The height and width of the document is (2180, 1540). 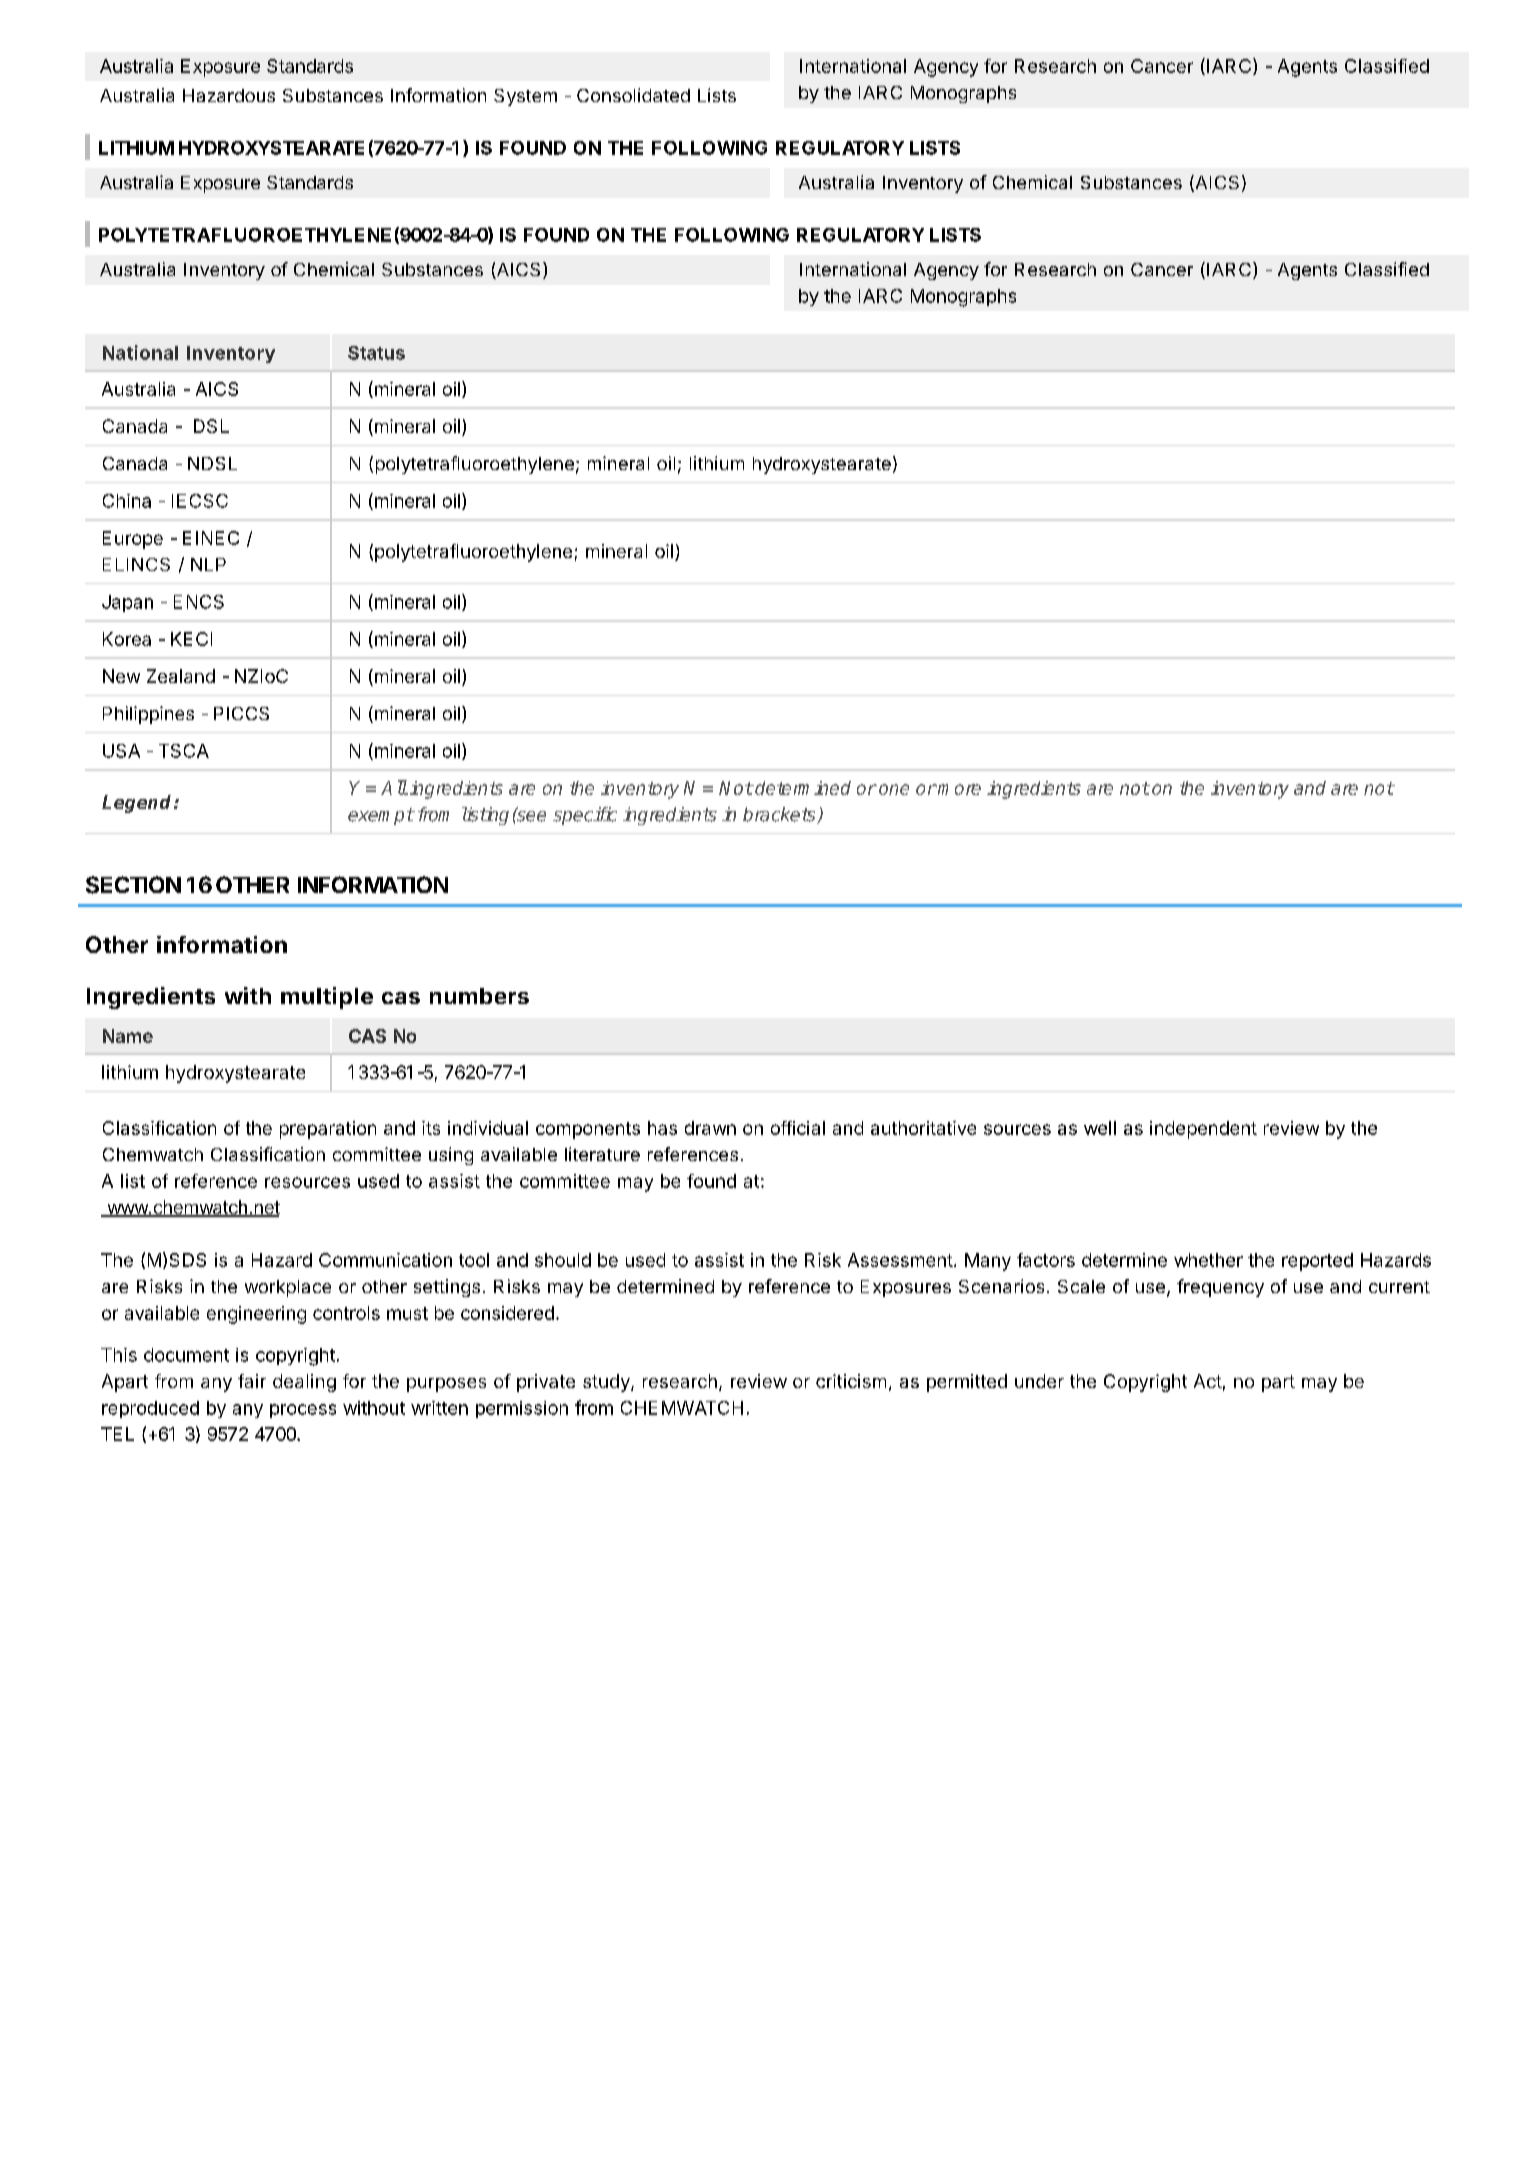 I want to click on Status, so click(x=376, y=353).
